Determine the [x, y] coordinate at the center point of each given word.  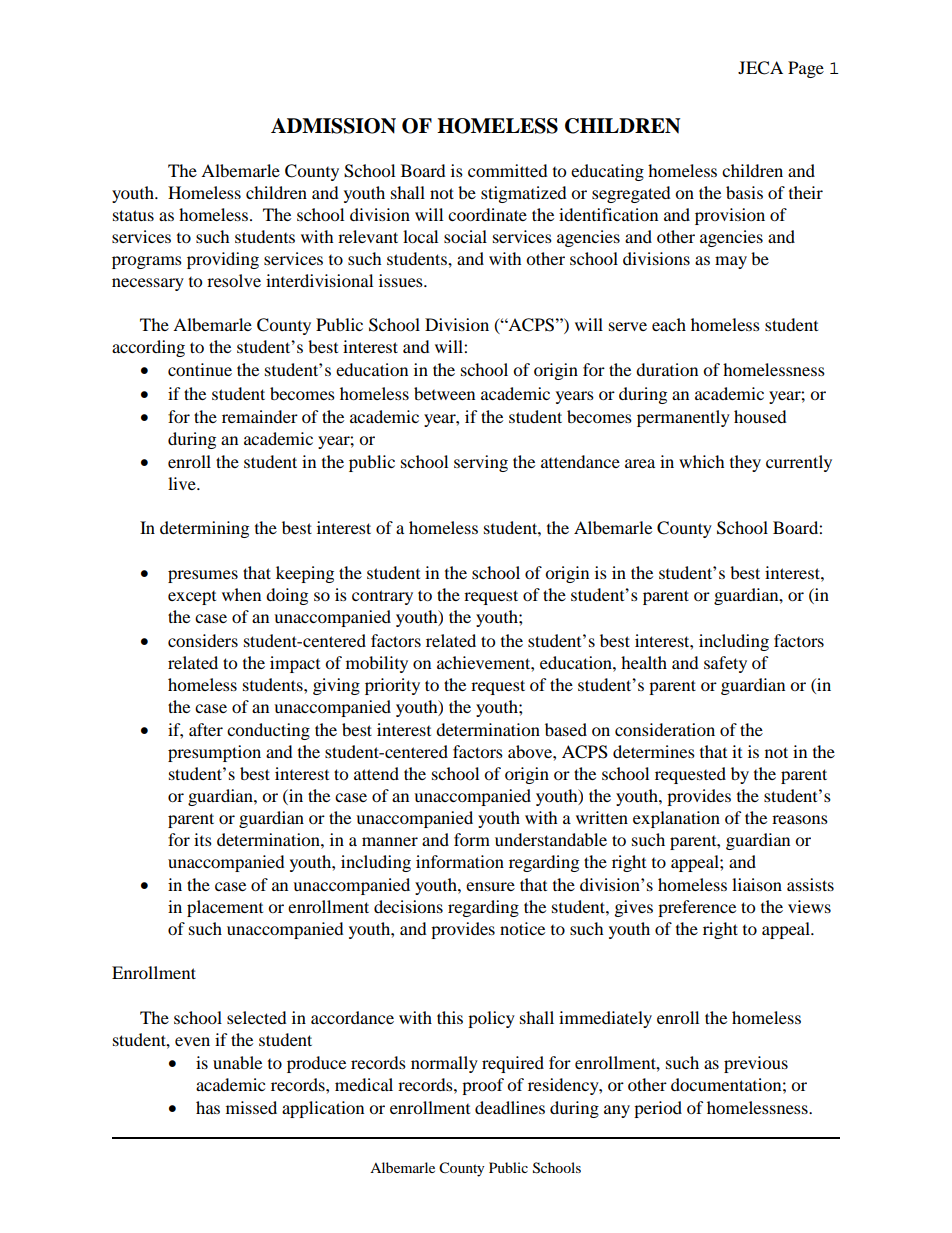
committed [508, 170]
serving [481, 463]
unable [237, 1062]
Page [806, 69]
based [566, 729]
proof [483, 1086]
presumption [214, 753]
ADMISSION [333, 126]
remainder [260, 416]
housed [760, 416]
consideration [665, 729]
